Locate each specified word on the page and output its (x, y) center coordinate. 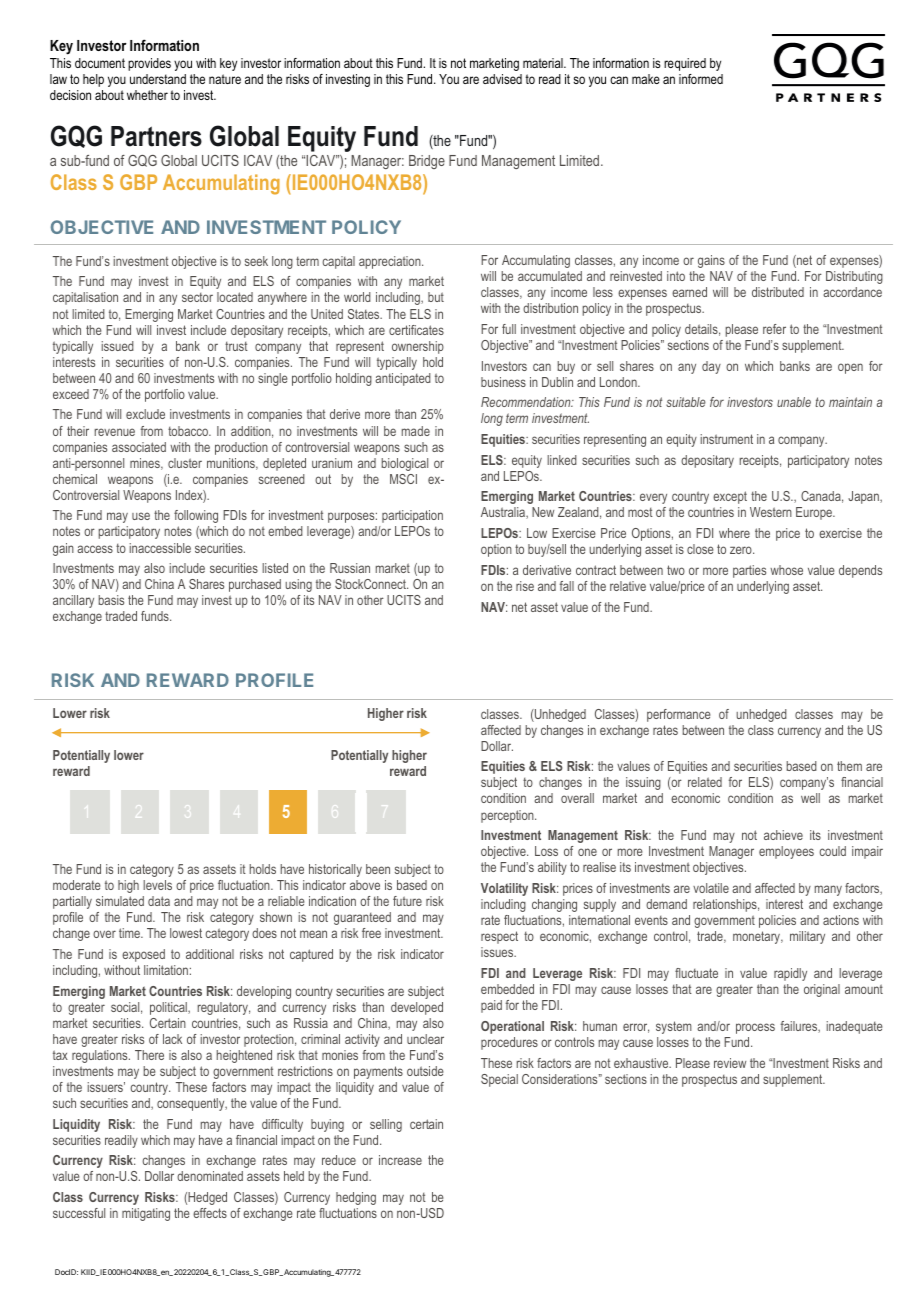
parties (749, 571)
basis (111, 600)
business (503, 382)
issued (118, 346)
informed (701, 79)
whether (147, 95)
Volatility (504, 889)
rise (525, 586)
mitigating (146, 1214)
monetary (758, 937)
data (159, 901)
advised (502, 79)
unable (794, 402)
